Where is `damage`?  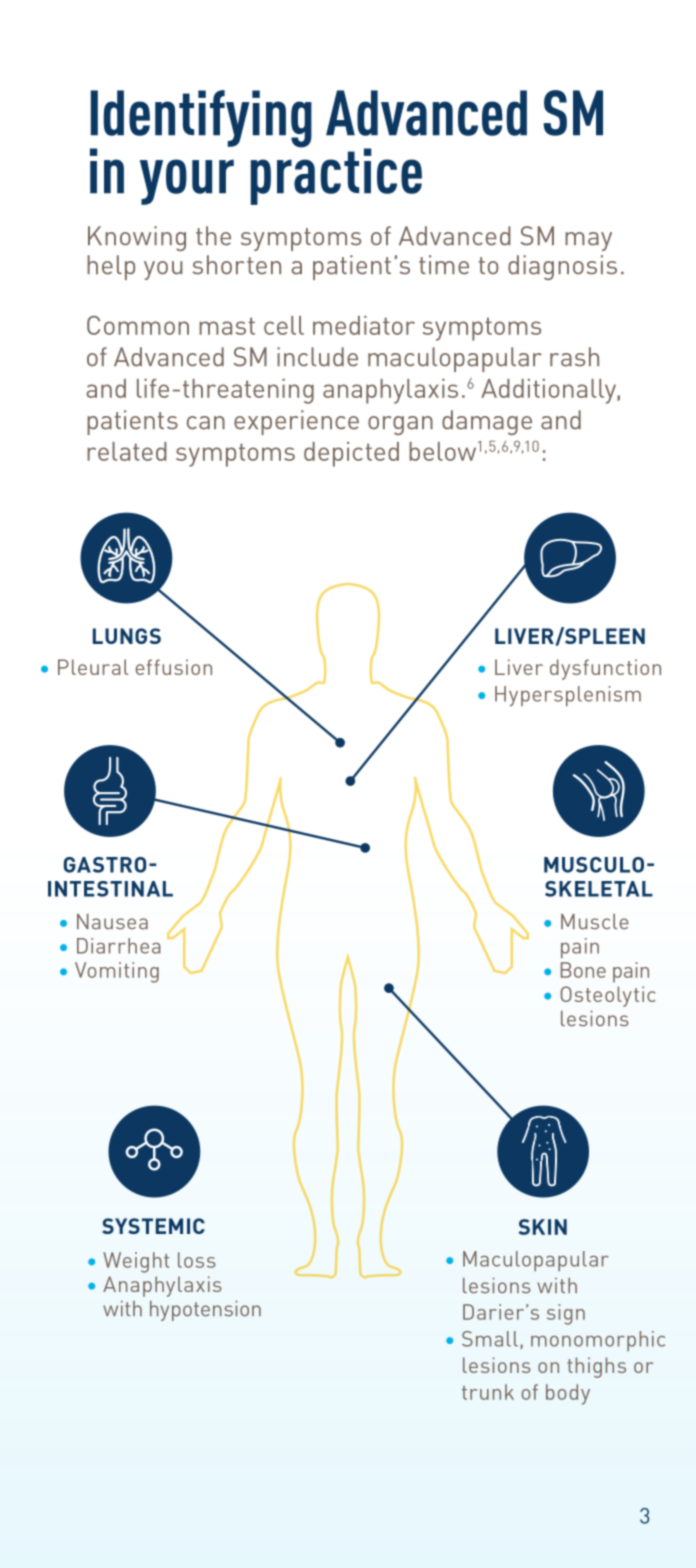 damage is located at coordinates (487, 422).
